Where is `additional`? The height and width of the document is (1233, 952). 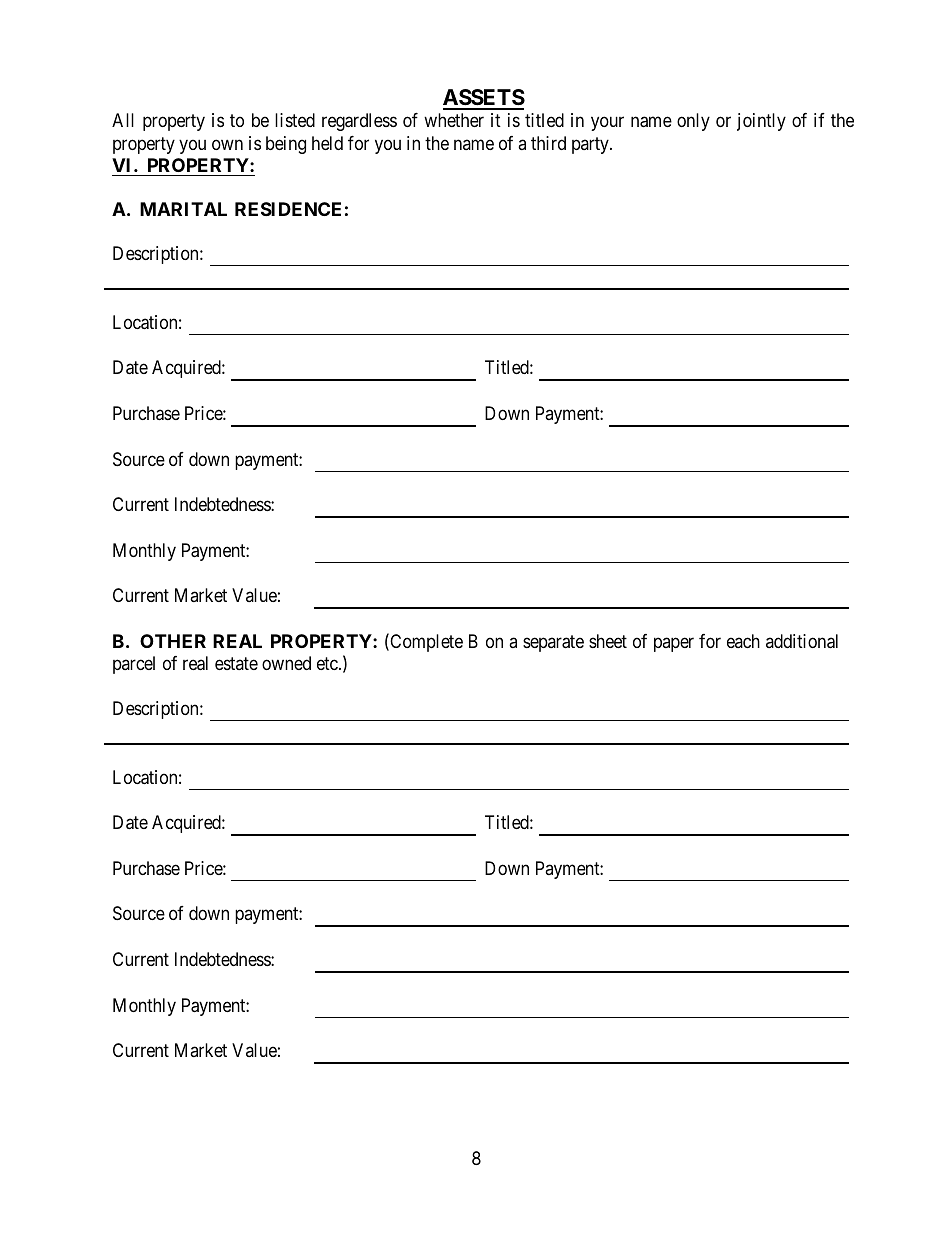
additional is located at coordinates (802, 641).
